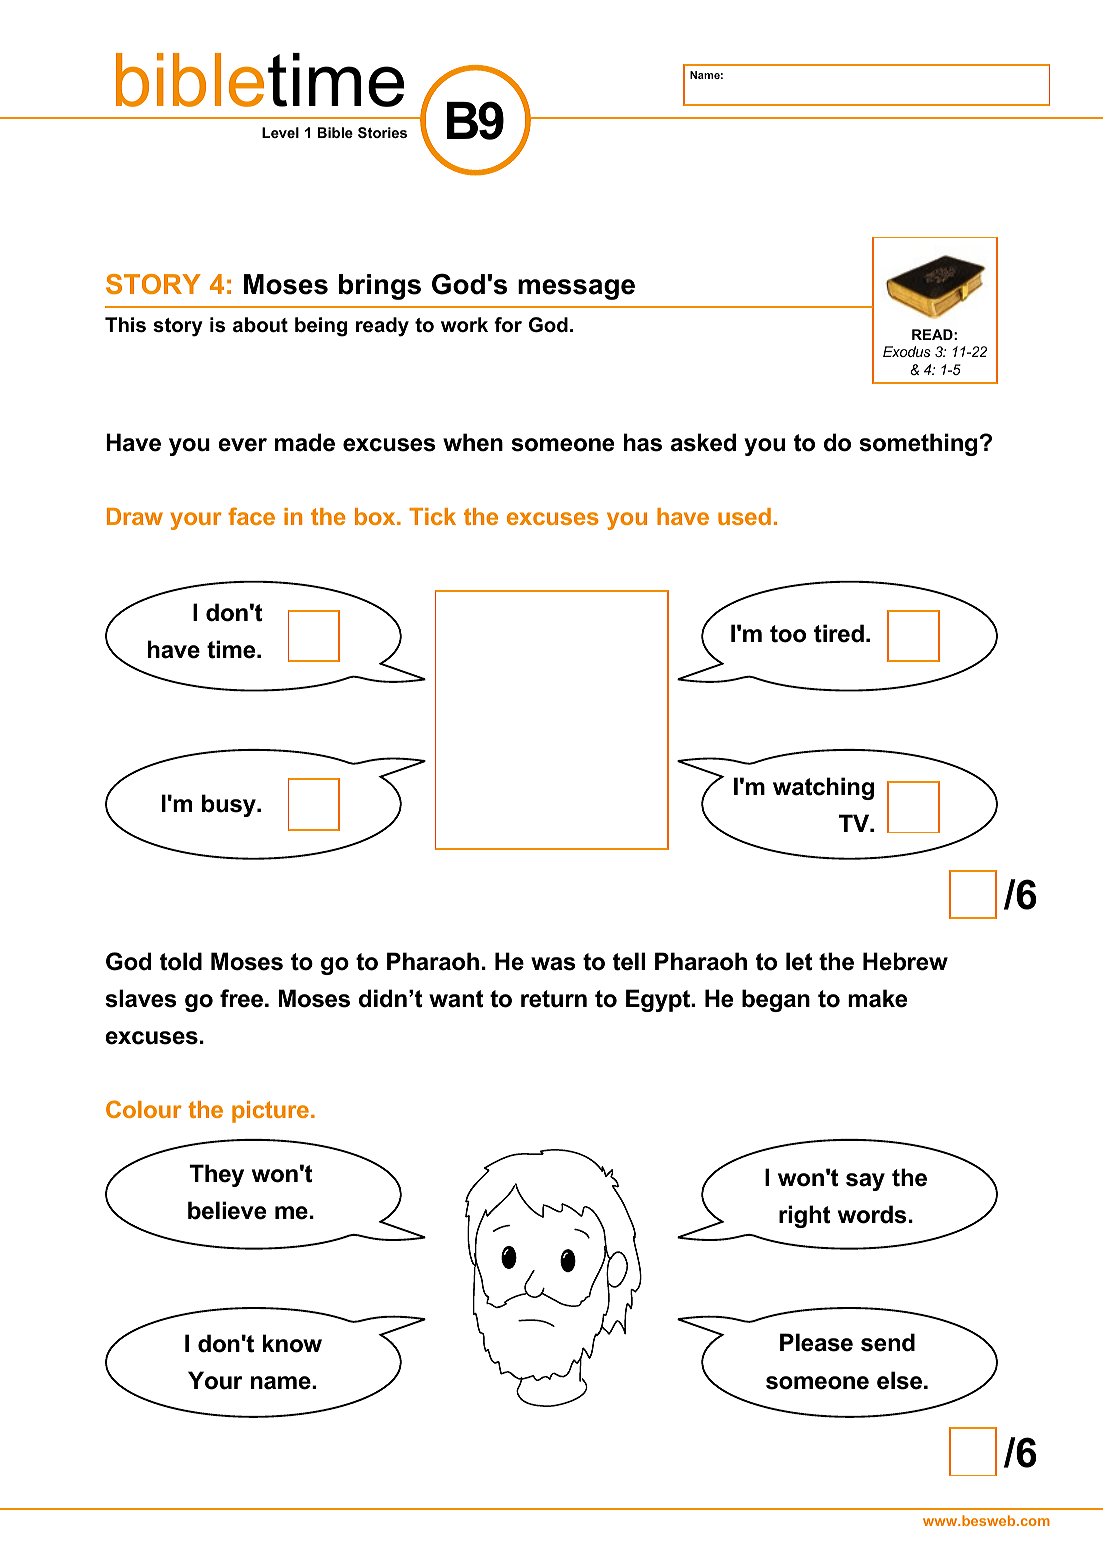  What do you see at coordinates (918, 444) in the image?
I see `something` at bounding box center [918, 444].
